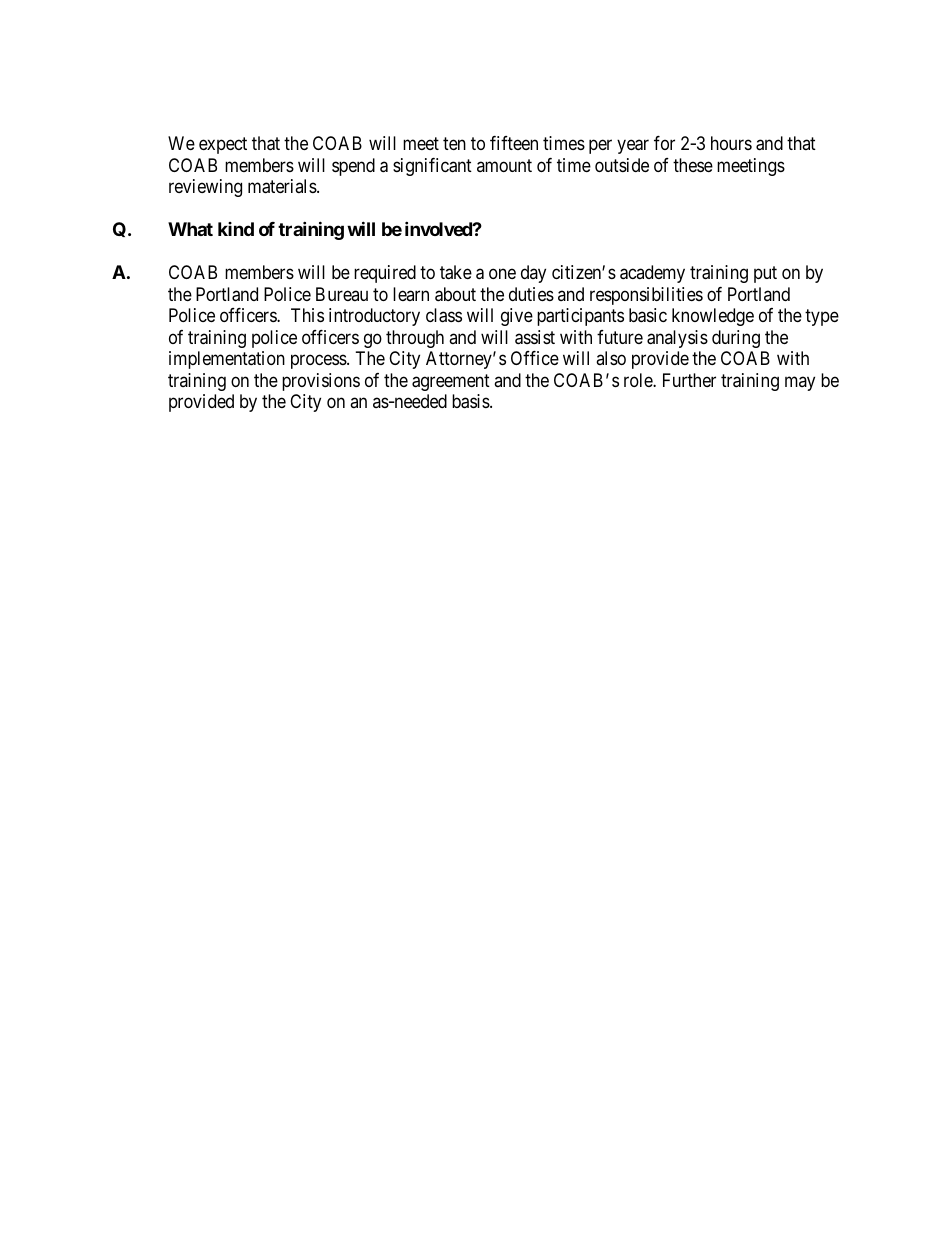 Image resolution: width=952 pixels, height=1233 pixels. I want to click on fifteen, so click(514, 143).
